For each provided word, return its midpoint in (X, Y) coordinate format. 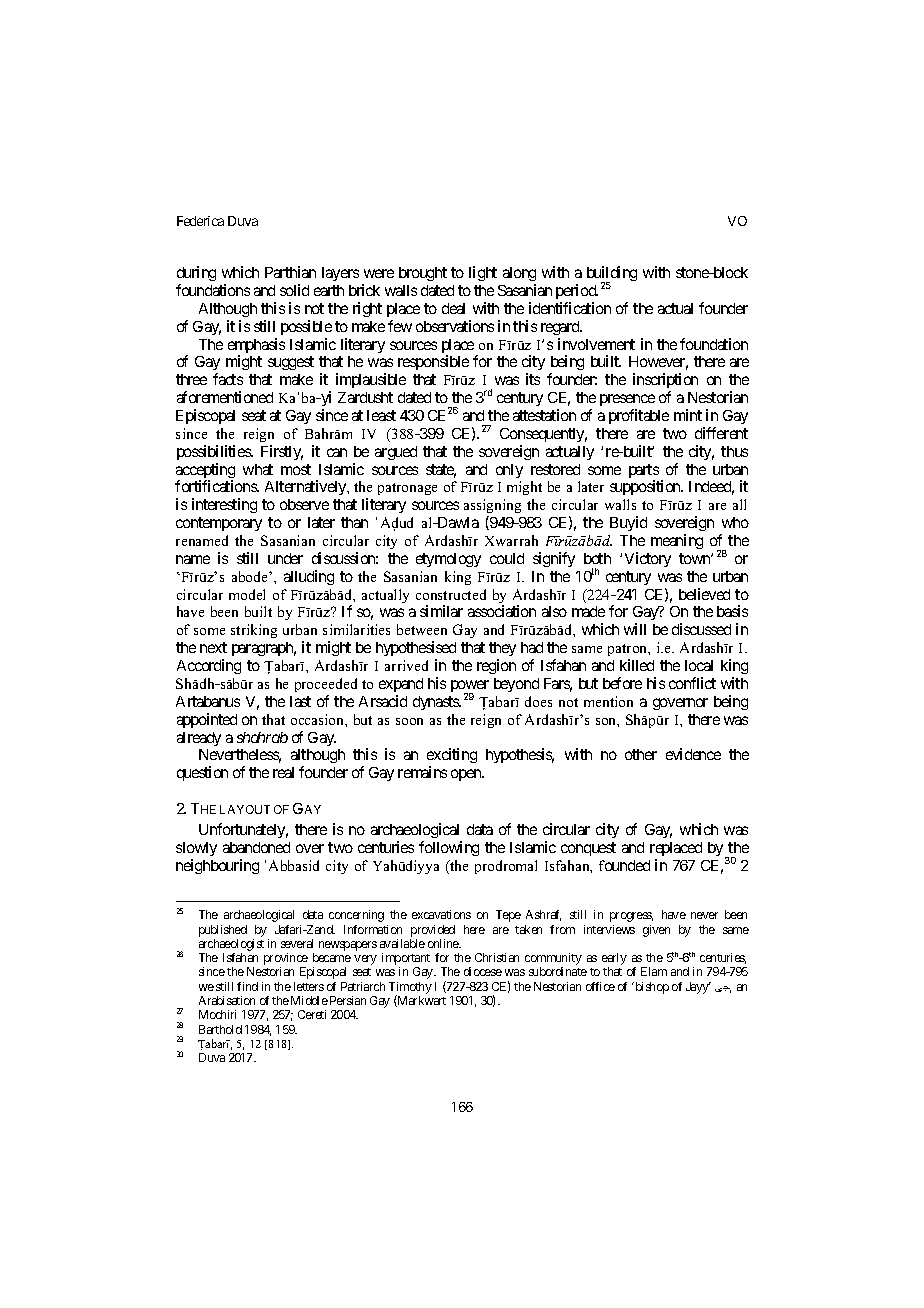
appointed (207, 720)
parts (644, 472)
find (247, 986)
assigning (492, 508)
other (641, 754)
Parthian (290, 272)
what (258, 469)
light (483, 273)
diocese (483, 971)
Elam (654, 971)
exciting (452, 757)
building (612, 275)
